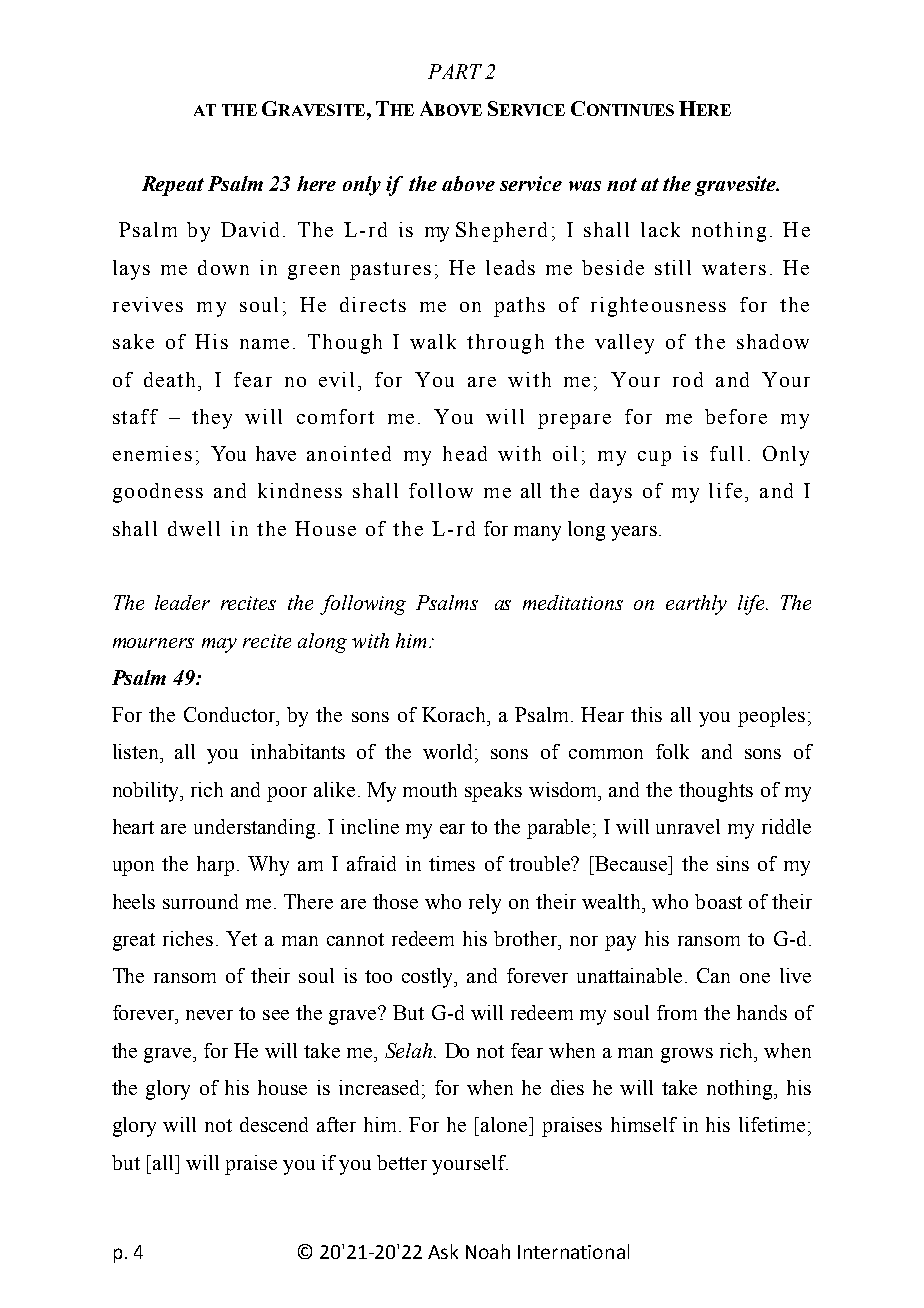  What do you see at coordinates (452, 863) in the page?
I see `times` at bounding box center [452, 863].
